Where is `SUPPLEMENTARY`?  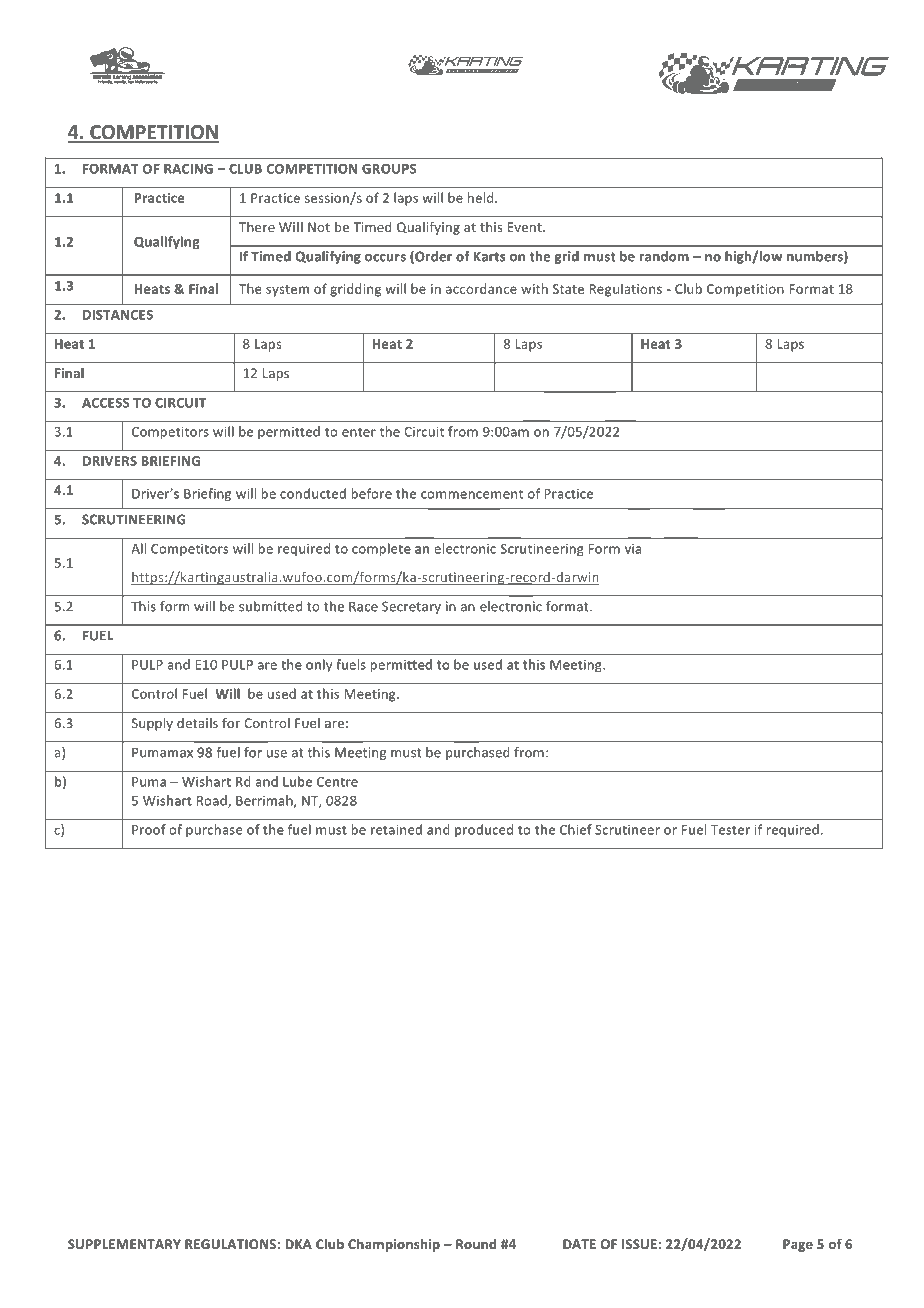
SUPPLEMENTARY is located at coordinates (124, 1244).
